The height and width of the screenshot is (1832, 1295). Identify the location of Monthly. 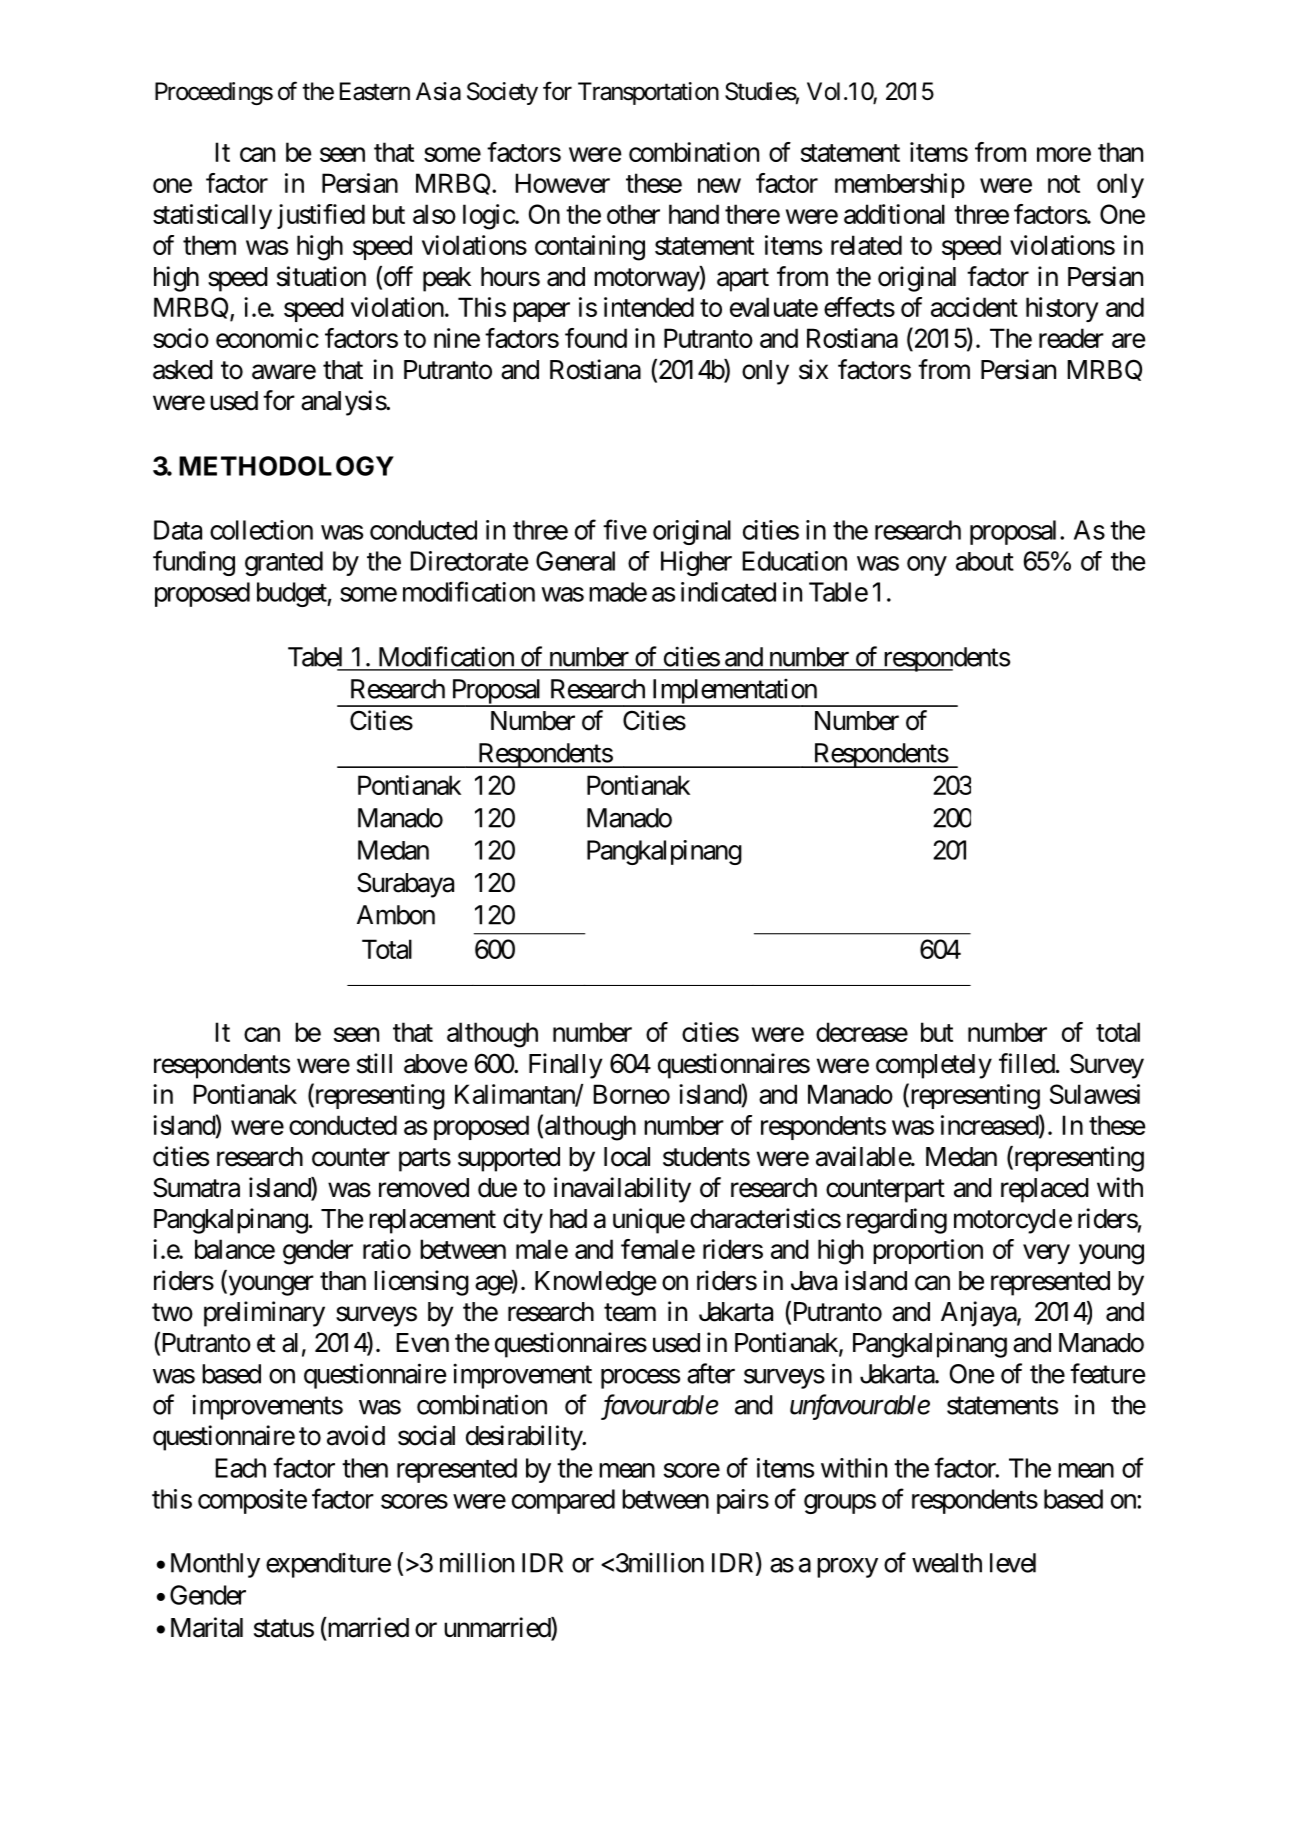
(215, 1565).
